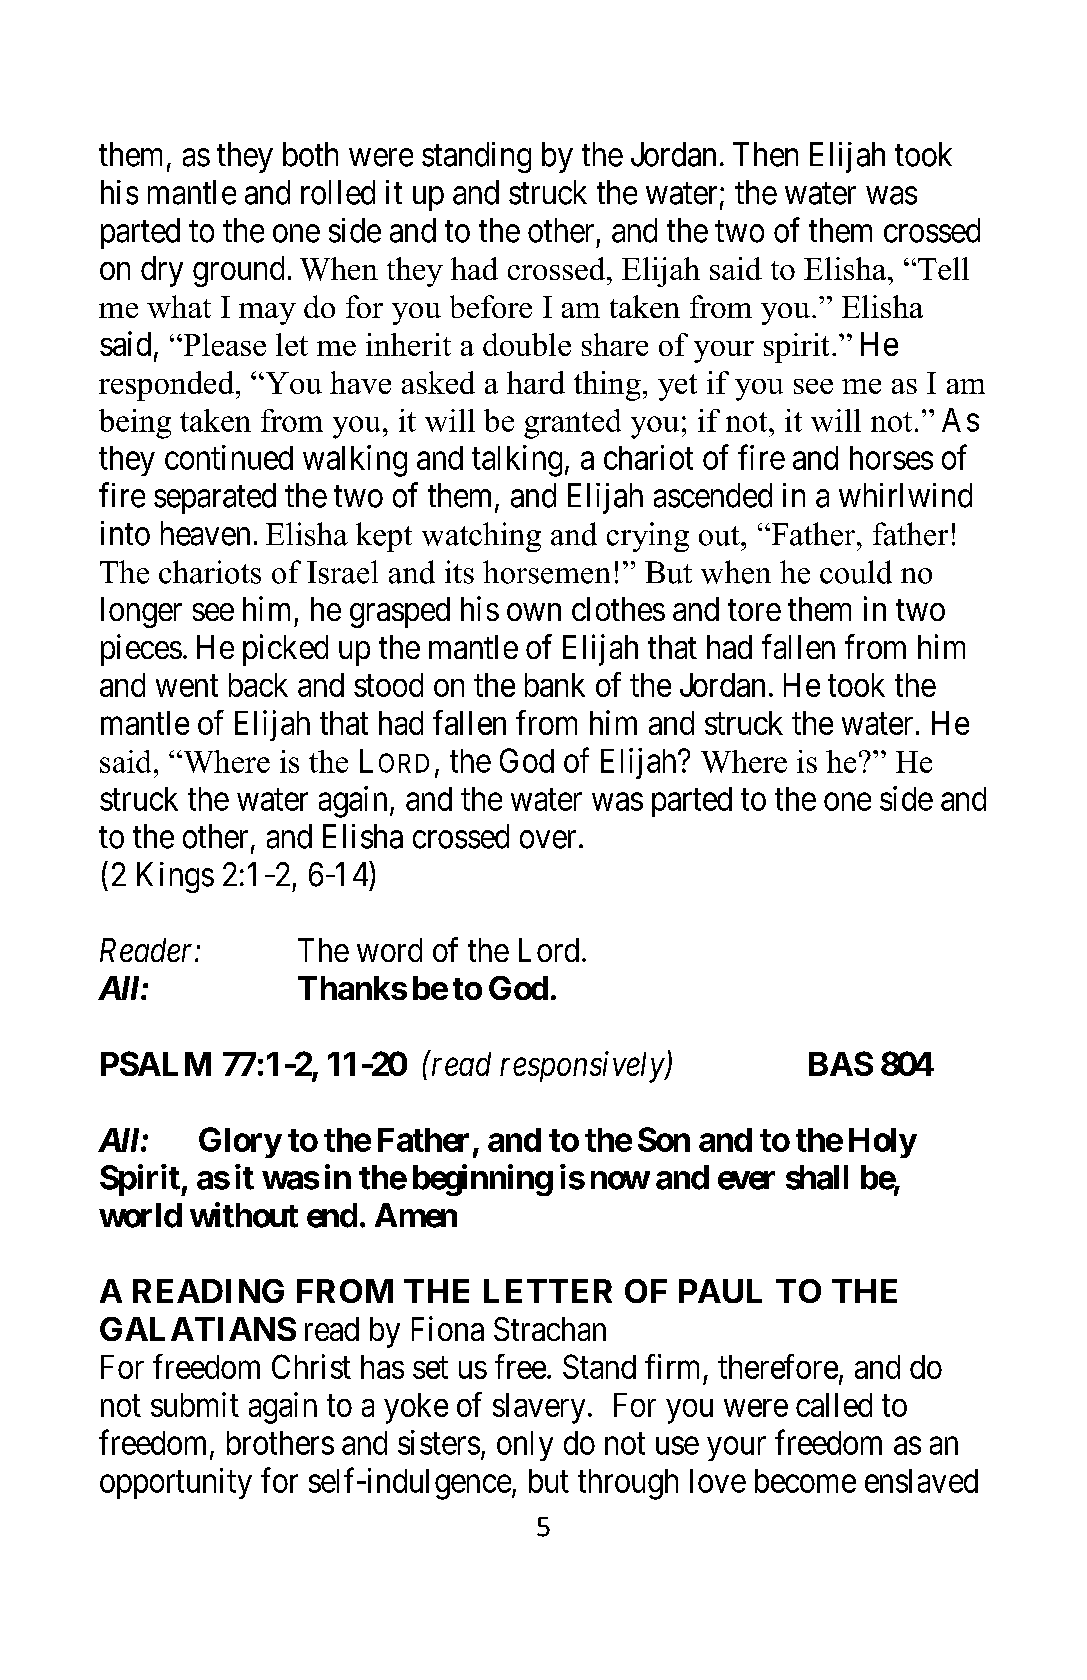 The image size is (1087, 1680). Describe the element at coordinates (491, 306) in the page. I see `before` at that location.
